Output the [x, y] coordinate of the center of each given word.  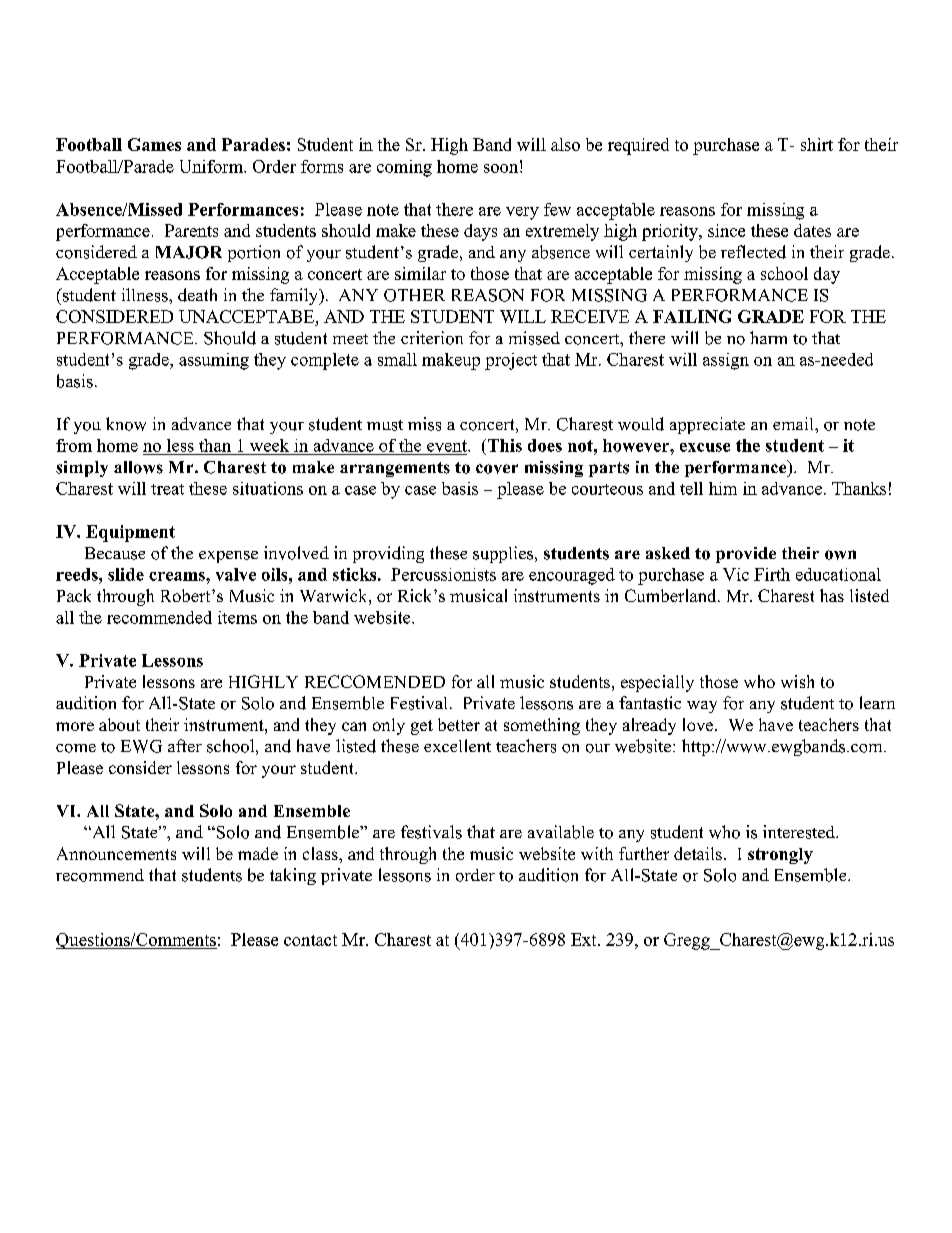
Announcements [116, 853]
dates [812, 230]
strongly [780, 856]
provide [746, 555]
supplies [504, 554]
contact [310, 940]
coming [404, 168]
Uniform [212, 166]
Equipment [130, 533]
